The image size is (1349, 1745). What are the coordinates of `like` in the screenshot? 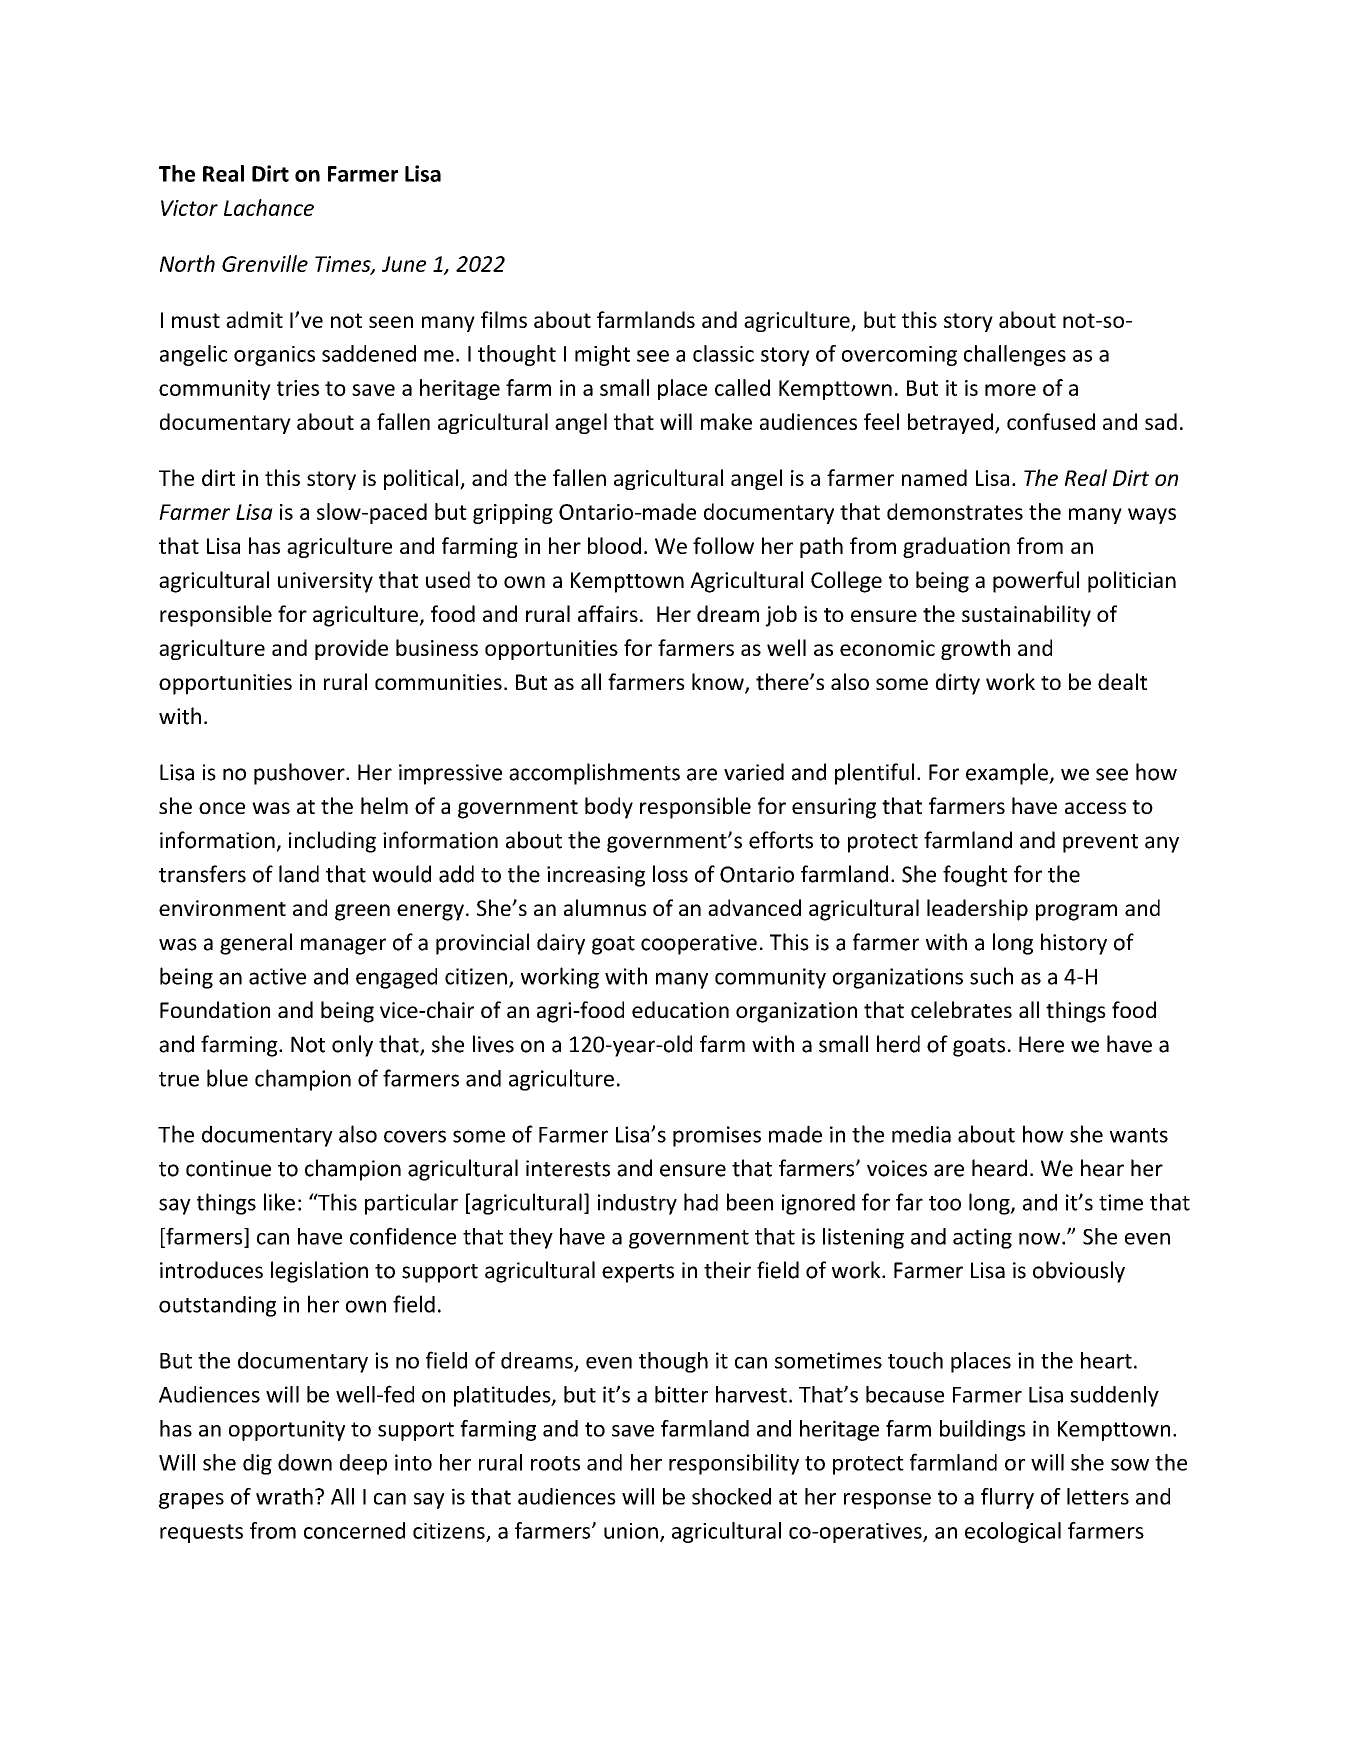 It's located at (279, 1202).
